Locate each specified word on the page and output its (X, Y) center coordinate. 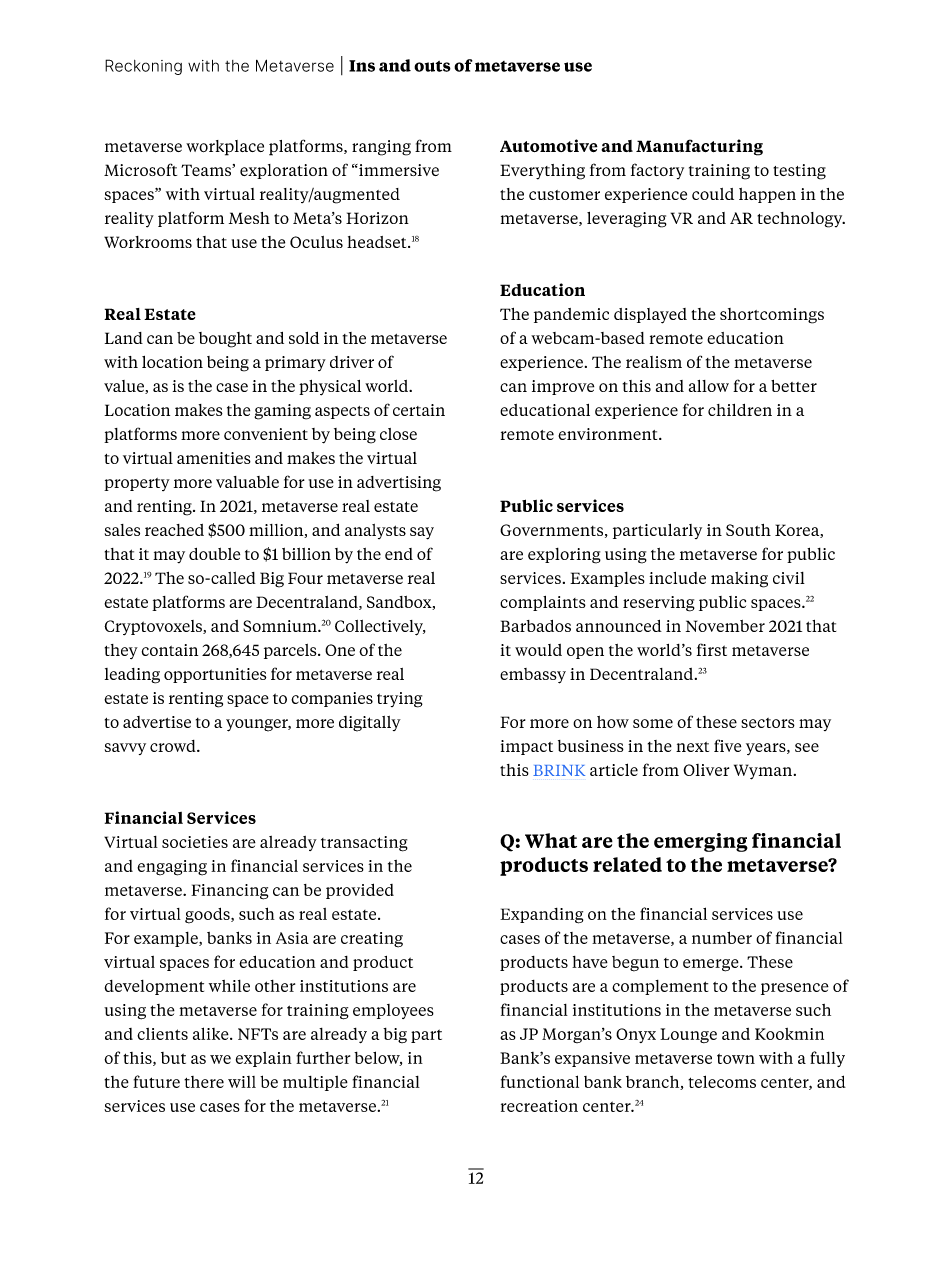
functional (540, 1081)
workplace (225, 148)
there (204, 1082)
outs (432, 66)
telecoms (722, 1081)
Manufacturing (699, 147)
